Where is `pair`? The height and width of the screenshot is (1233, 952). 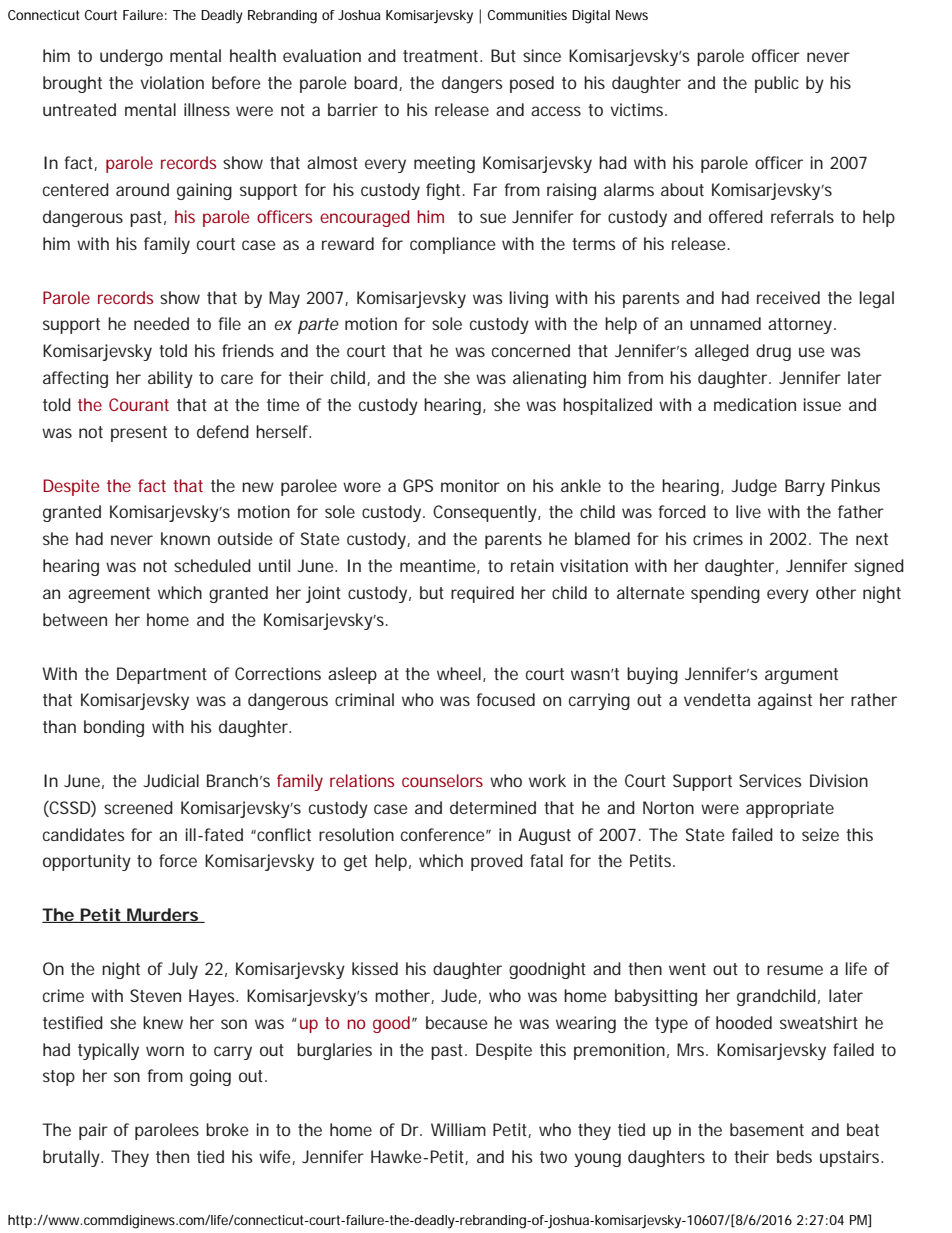 pair is located at coordinates (93, 1131).
